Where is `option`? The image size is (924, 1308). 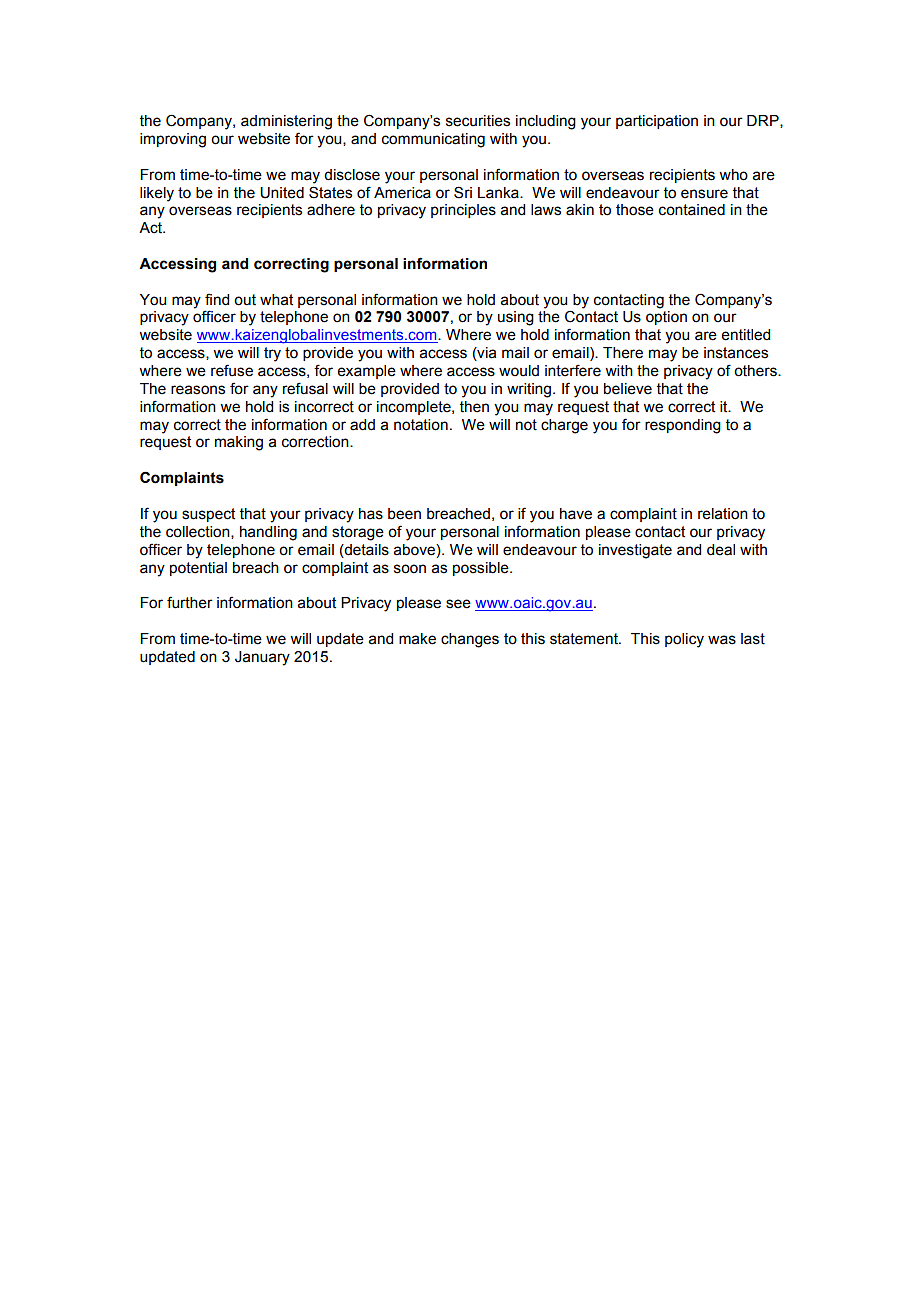 option is located at coordinates (666, 318).
